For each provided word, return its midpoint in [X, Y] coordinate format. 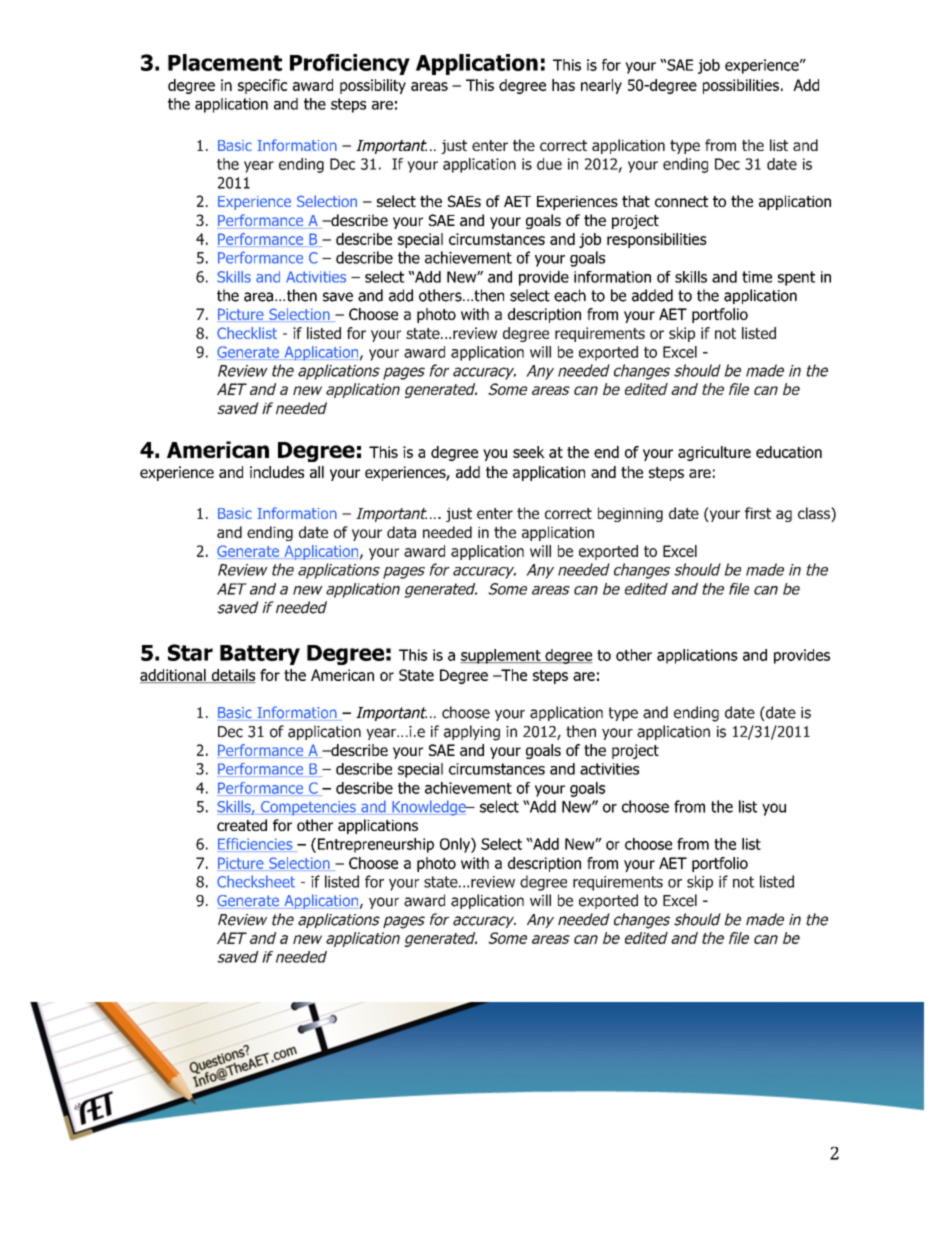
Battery [260, 655]
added [652, 295]
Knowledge [429, 808]
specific [262, 86]
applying [472, 733]
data [401, 532]
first [758, 513]
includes [277, 472]
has [563, 85]
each [570, 295]
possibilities [741, 86]
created [242, 825]
